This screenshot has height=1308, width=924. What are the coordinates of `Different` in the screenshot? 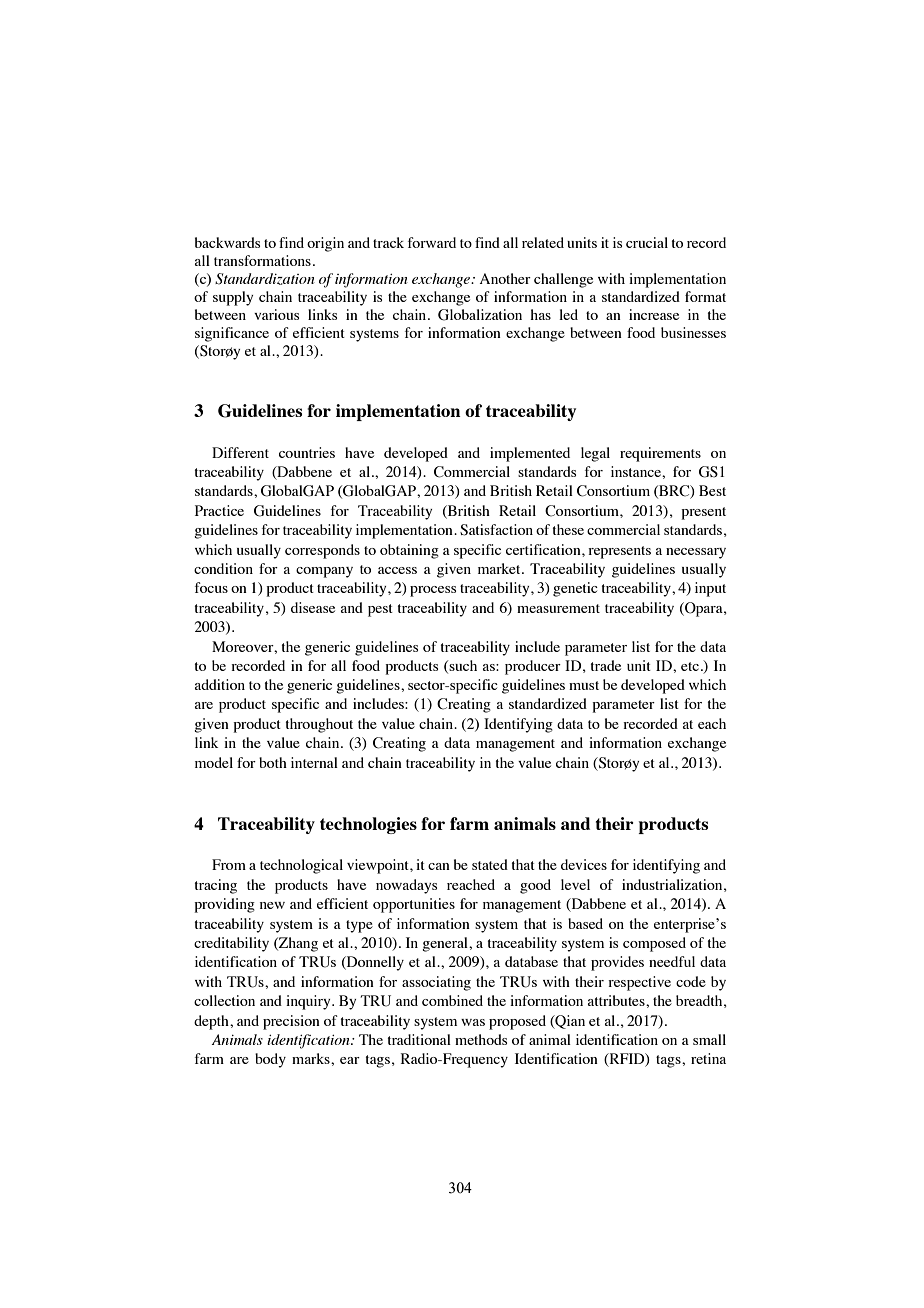 It's located at (240, 452).
